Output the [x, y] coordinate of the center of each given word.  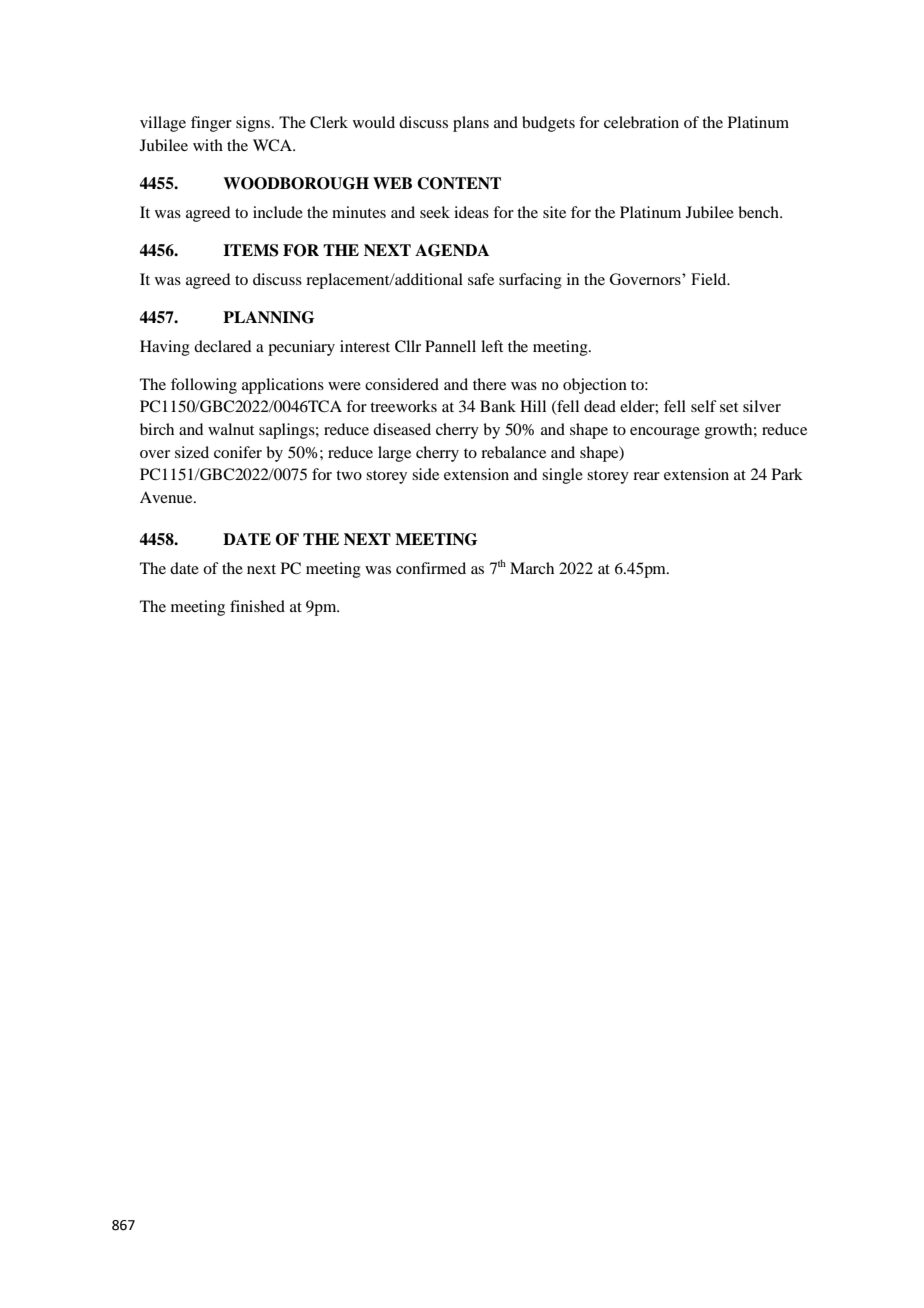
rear [646, 476]
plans [471, 124]
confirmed [431, 568]
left [492, 346]
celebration [641, 122]
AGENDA [452, 250]
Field [710, 279]
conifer [238, 452]
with [208, 145]
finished [257, 606]
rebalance [513, 452]
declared [222, 346]
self [704, 406]
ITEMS [251, 250]
